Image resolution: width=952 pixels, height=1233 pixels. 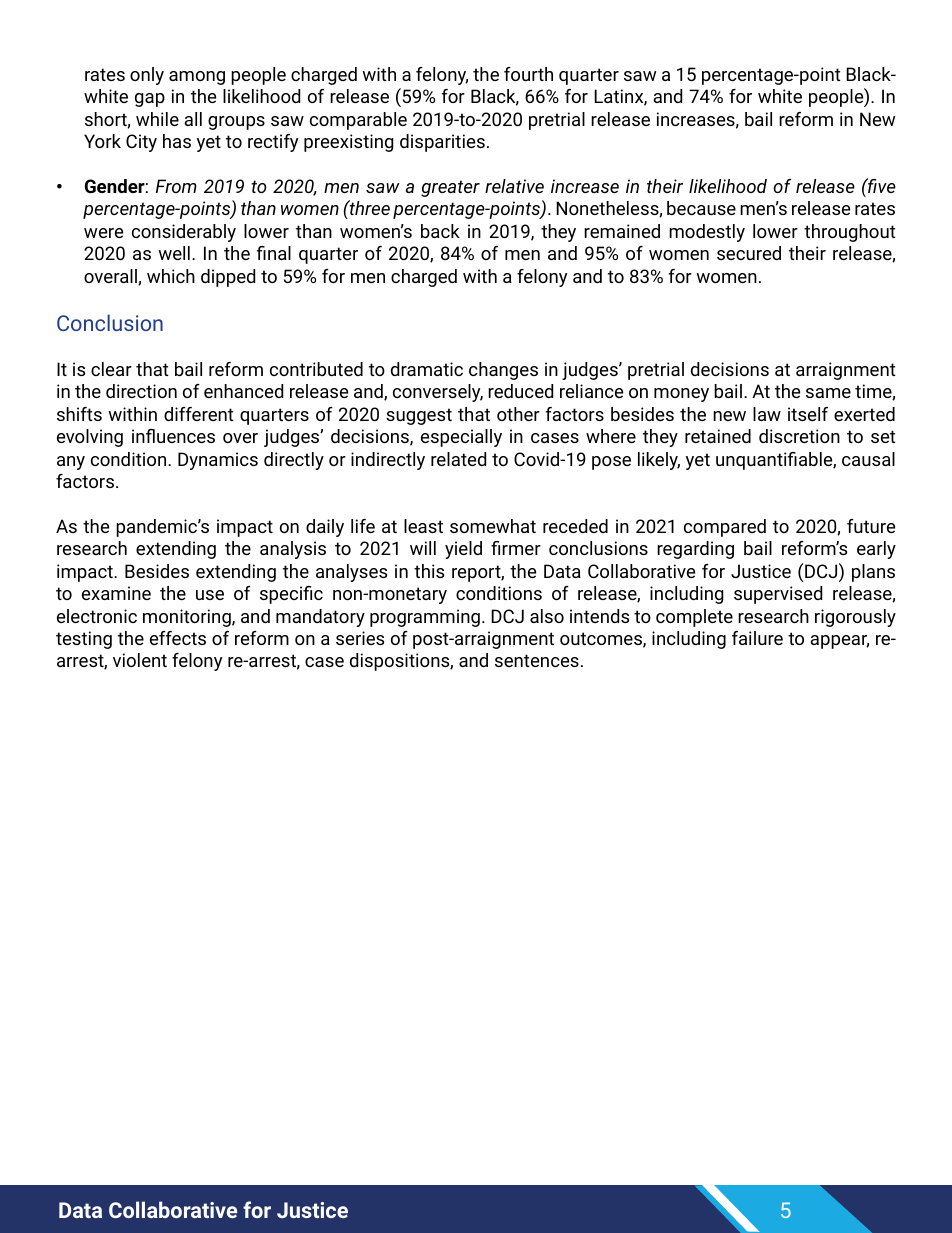 I want to click on effects, so click(x=178, y=638).
